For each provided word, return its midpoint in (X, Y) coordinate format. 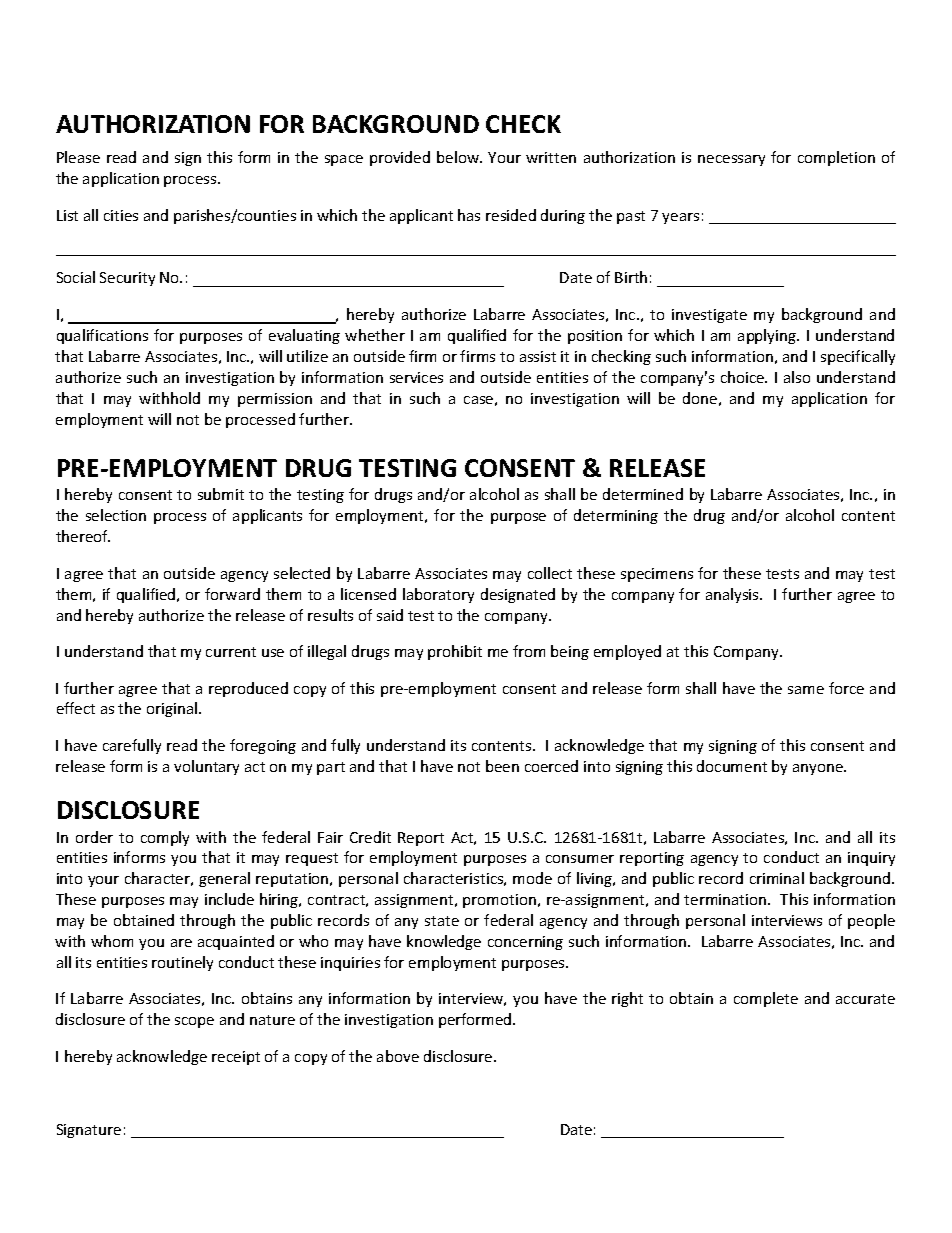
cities (121, 215)
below (459, 157)
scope (194, 1022)
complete (766, 999)
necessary (731, 160)
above (398, 1056)
